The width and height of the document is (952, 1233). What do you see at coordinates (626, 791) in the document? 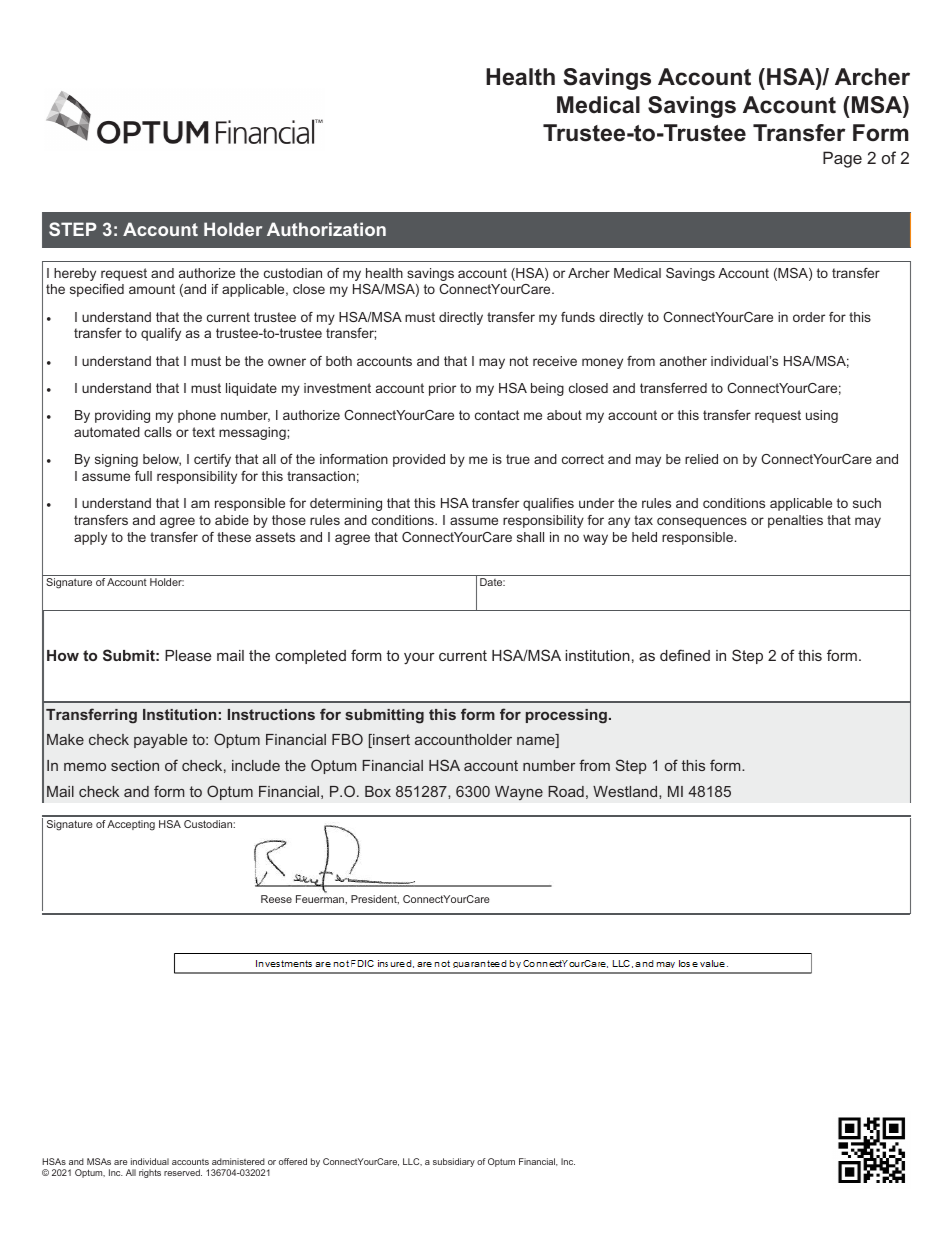
I see `Westland` at bounding box center [626, 791].
